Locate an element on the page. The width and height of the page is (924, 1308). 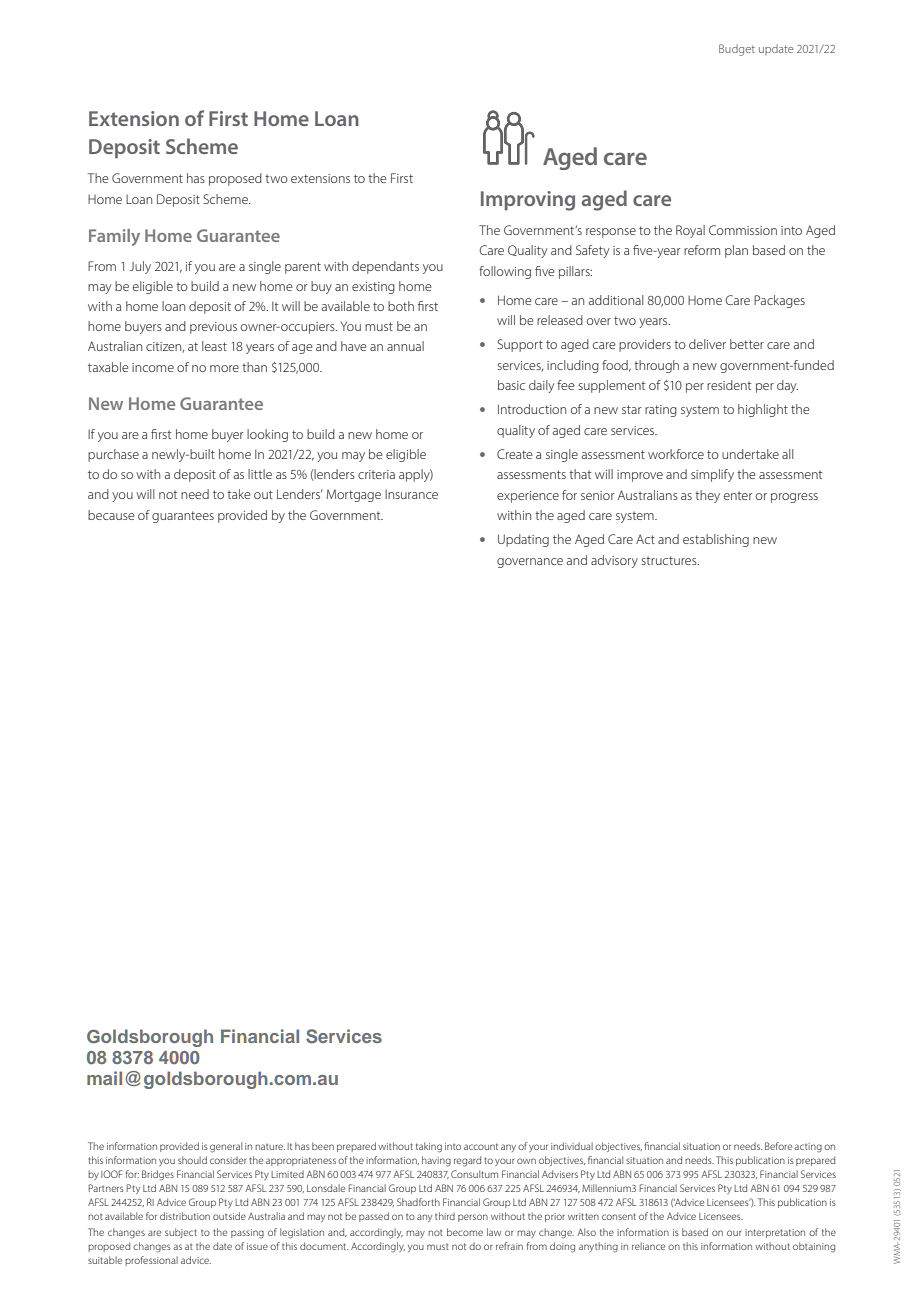
become is located at coordinates (465, 1232).
